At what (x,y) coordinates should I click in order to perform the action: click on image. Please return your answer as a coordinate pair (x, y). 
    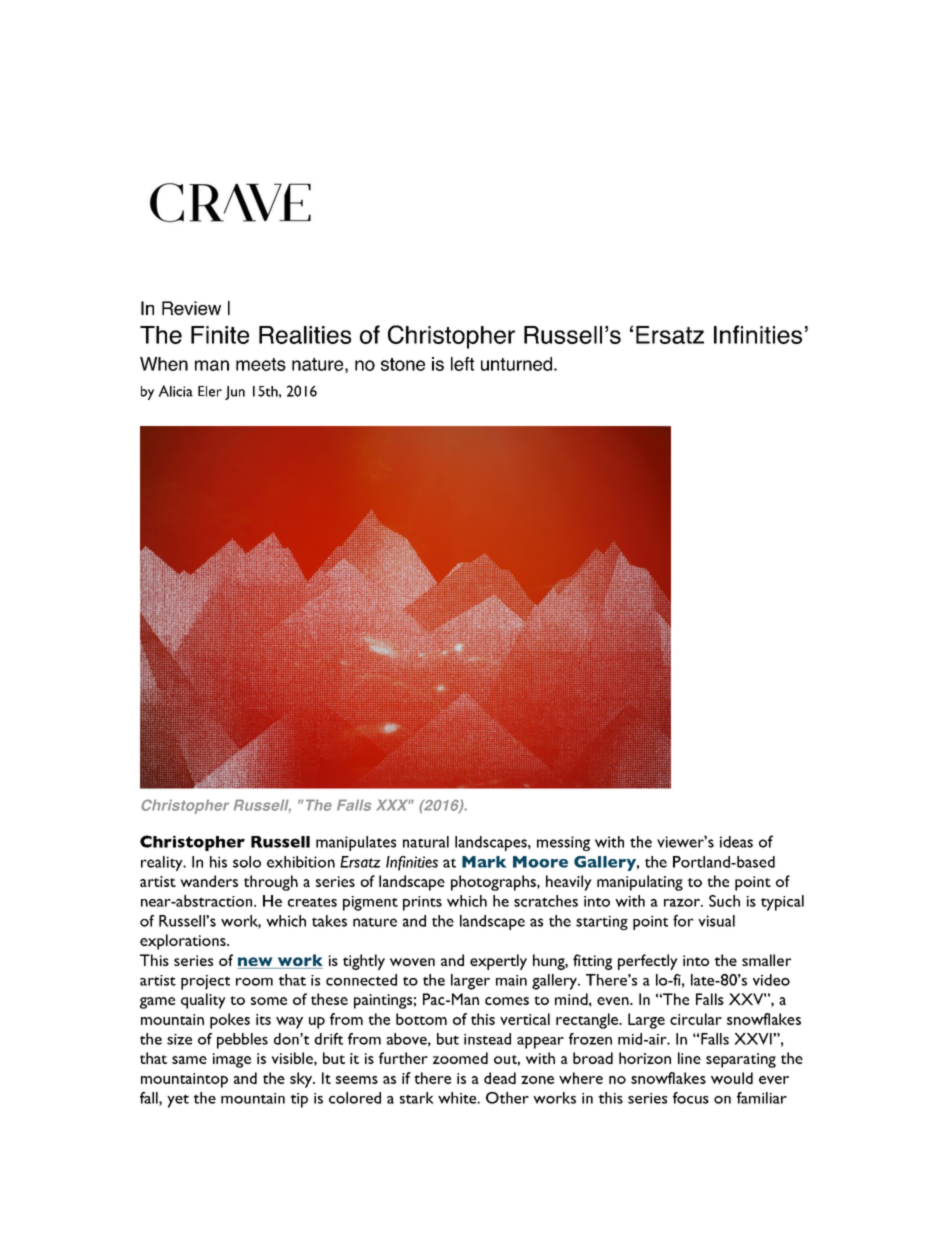
    Looking at the image, I should click on (232, 1060).
